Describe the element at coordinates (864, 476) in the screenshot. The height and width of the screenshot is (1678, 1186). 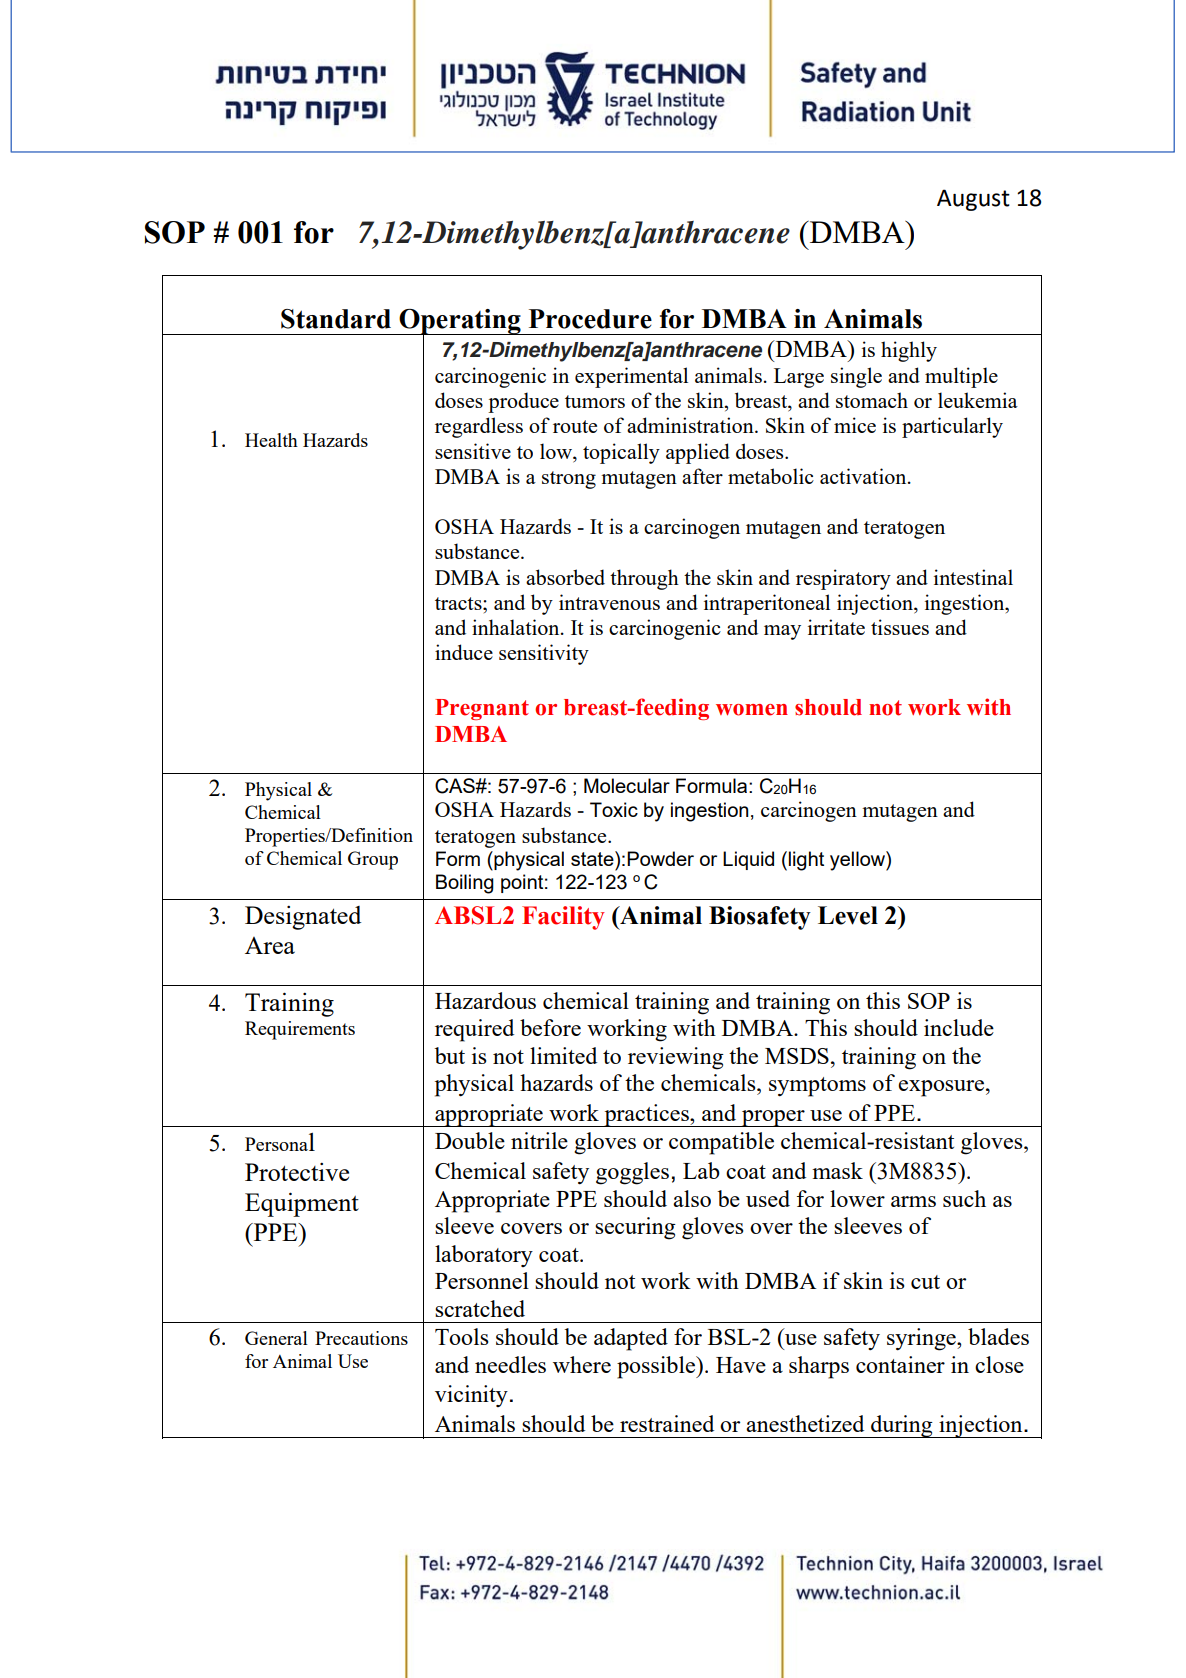
I see `activation` at that location.
